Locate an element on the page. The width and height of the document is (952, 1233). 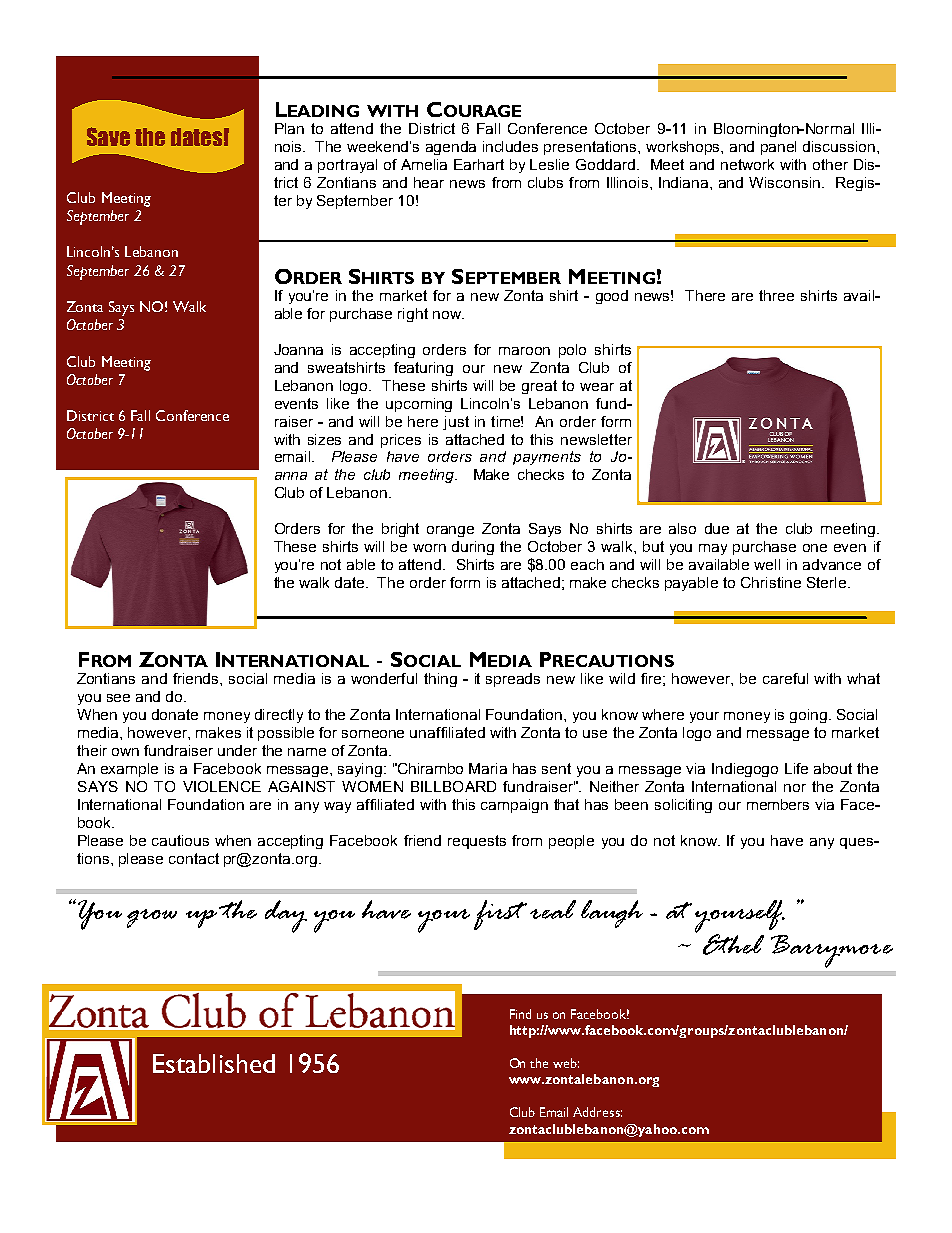
Christine is located at coordinates (771, 582).
